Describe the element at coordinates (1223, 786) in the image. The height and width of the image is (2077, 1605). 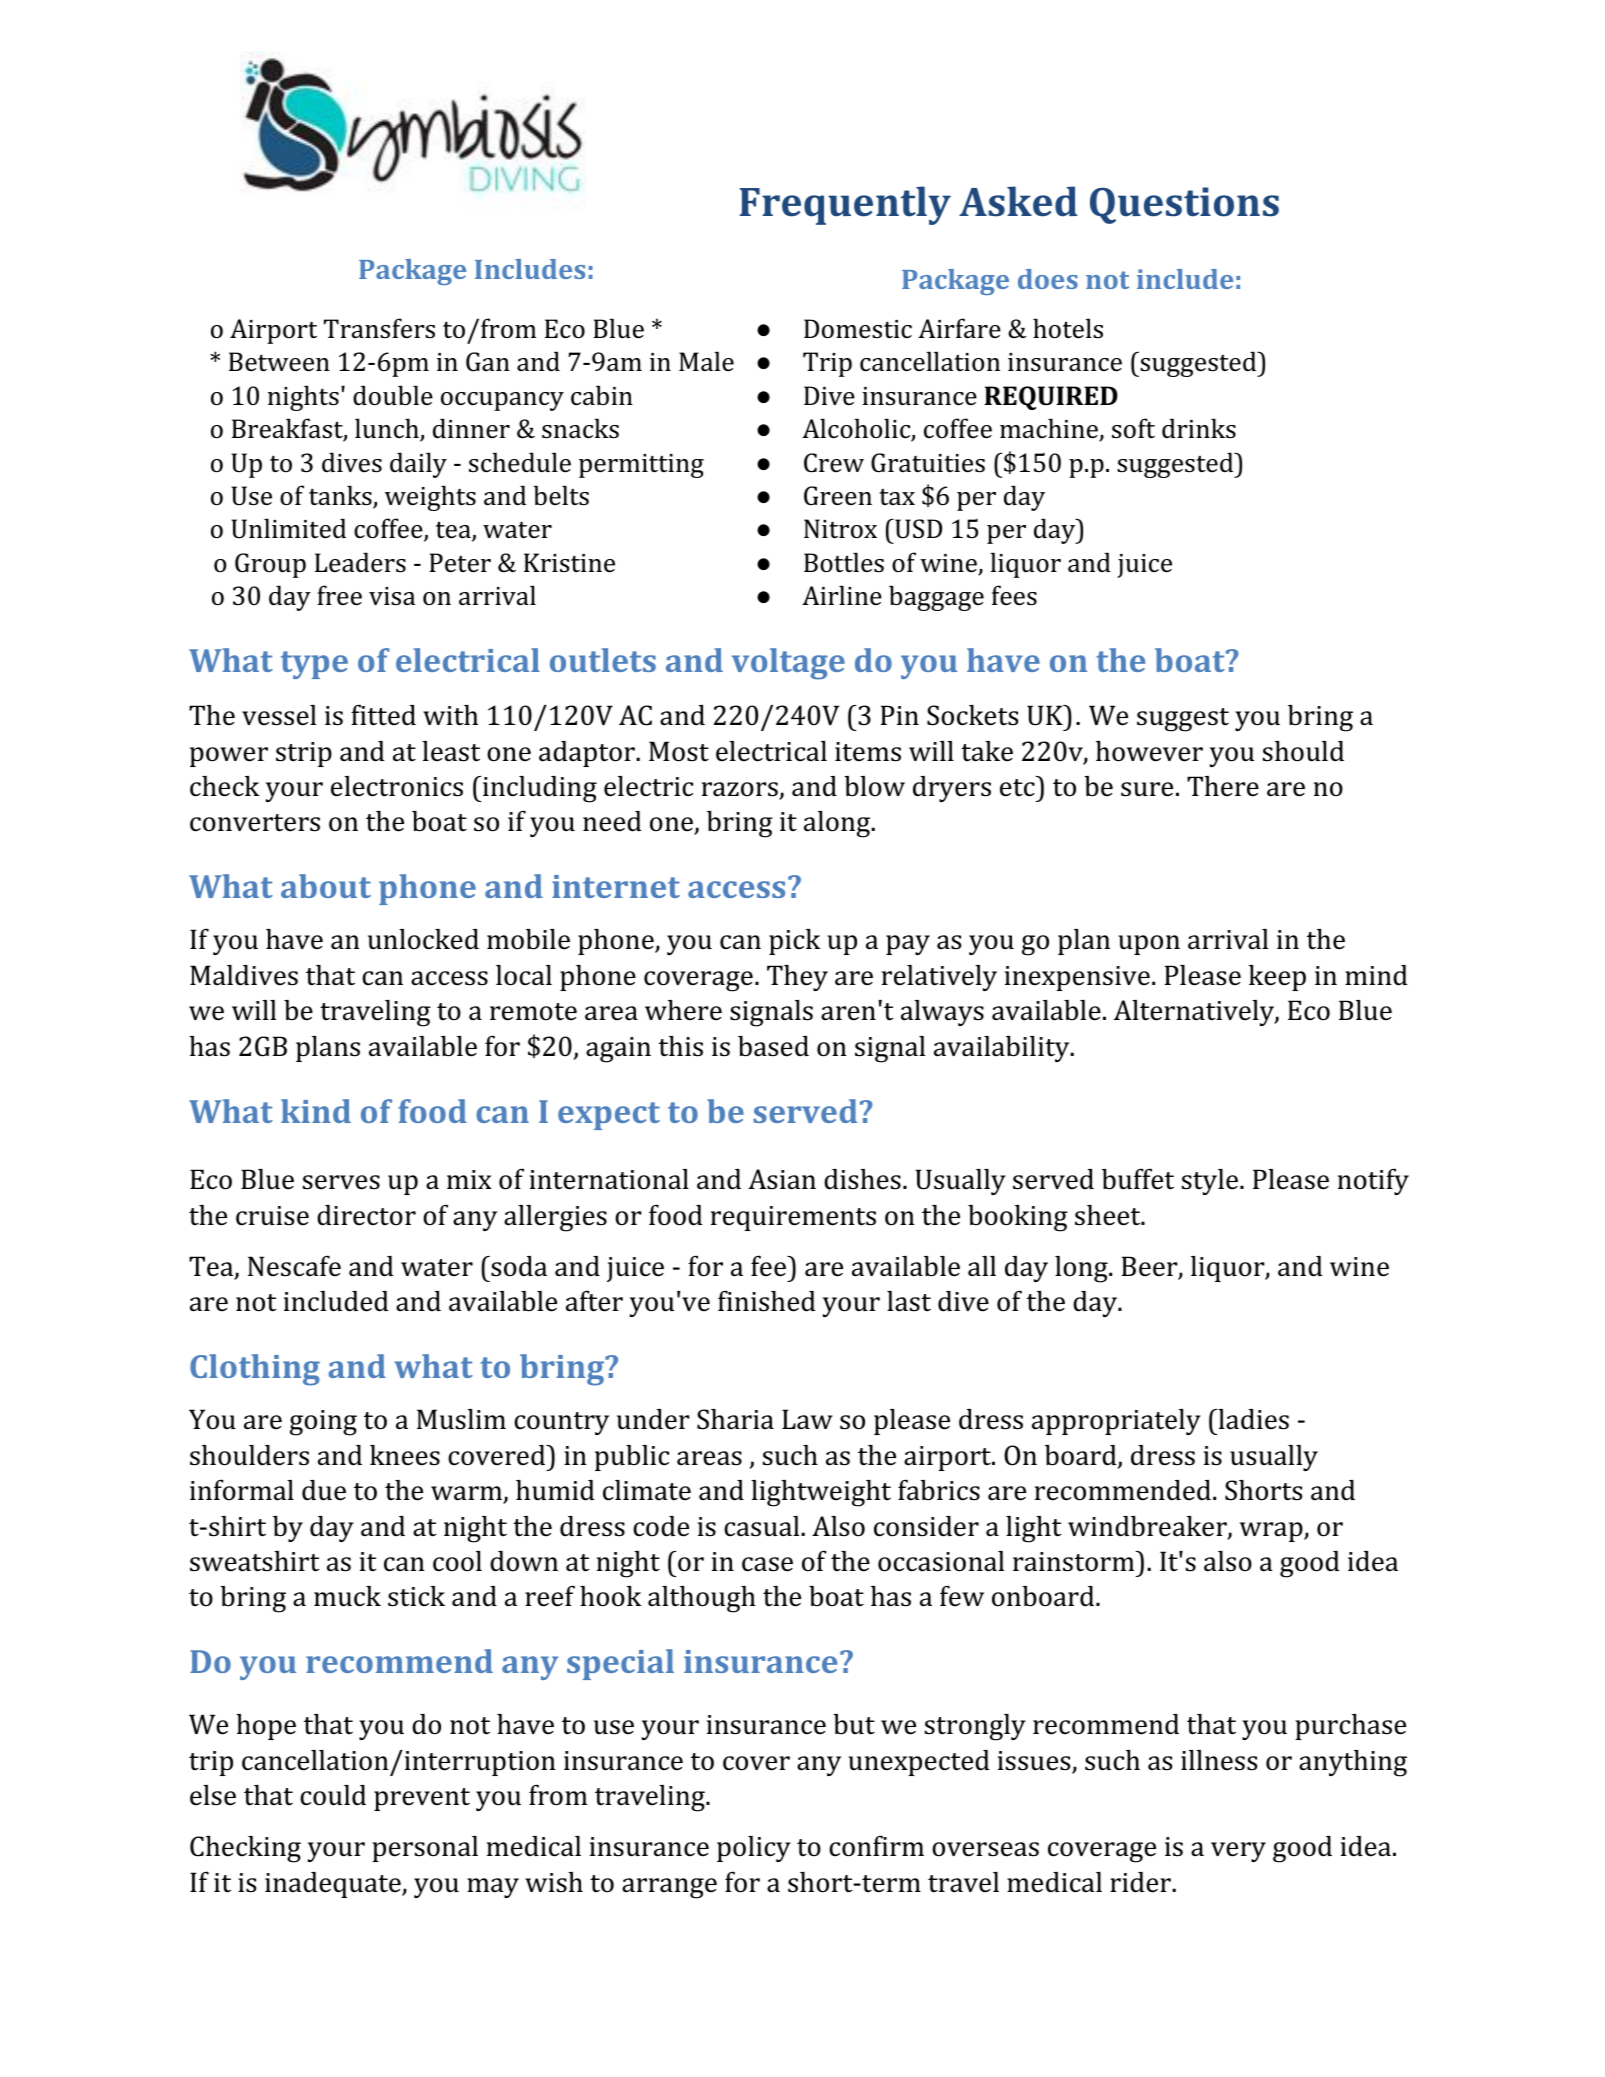
I see `There` at that location.
